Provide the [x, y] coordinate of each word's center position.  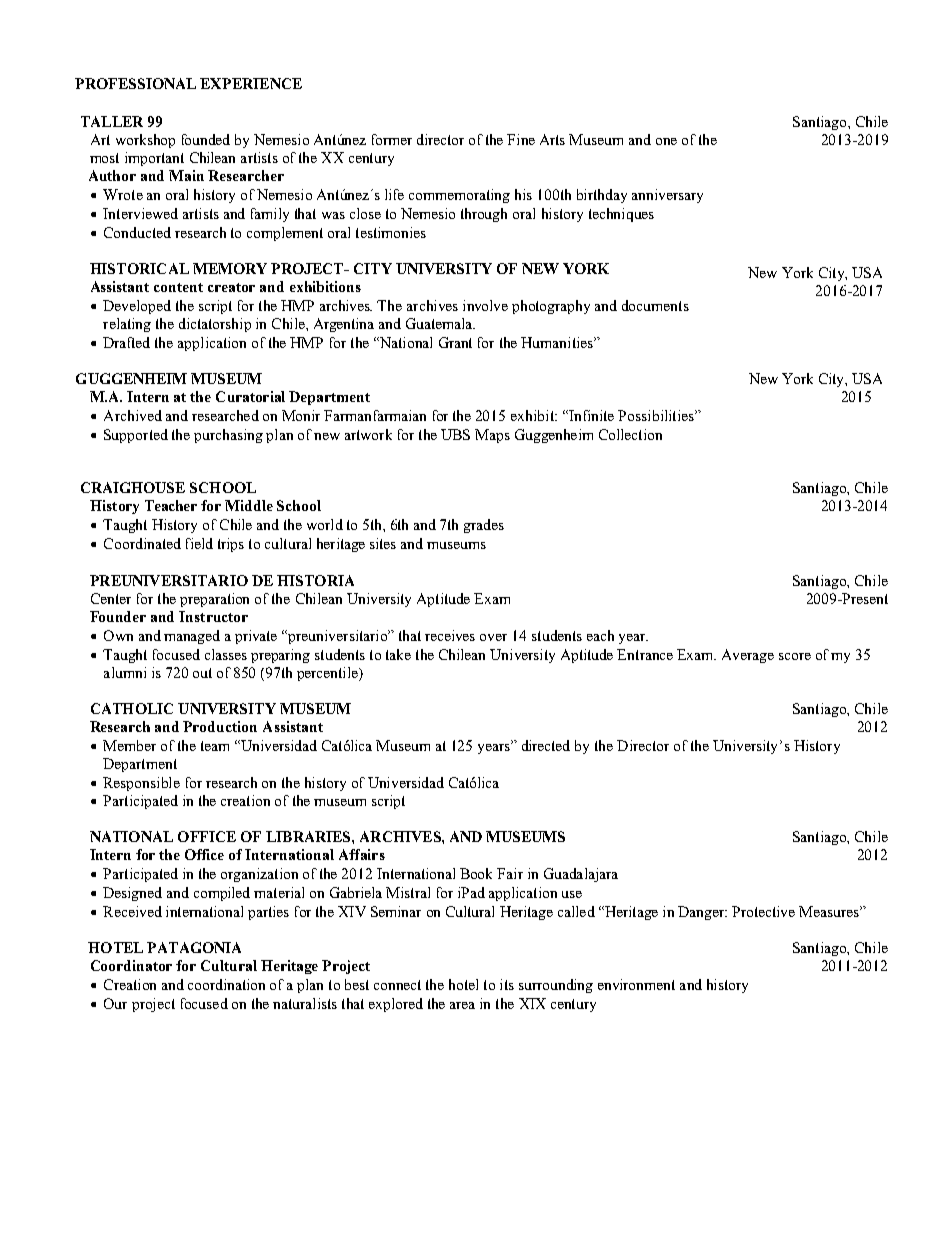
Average [748, 656]
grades [484, 526]
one [666, 141]
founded [206, 139]
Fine [521, 139]
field [199, 543]
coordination [226, 984]
